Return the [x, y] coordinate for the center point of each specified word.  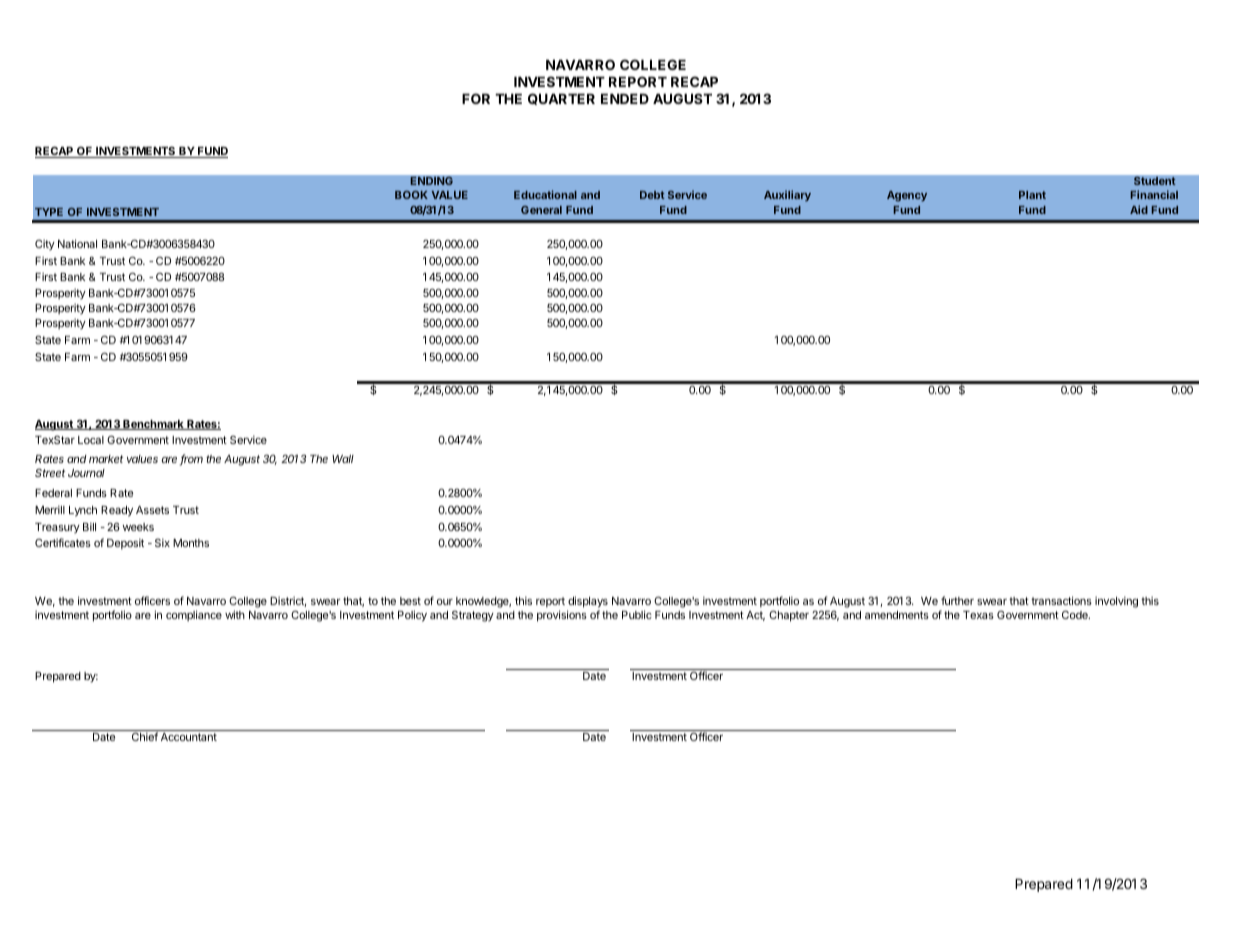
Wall [343, 459]
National [77, 243]
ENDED [625, 99]
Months [191, 543]
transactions [1061, 600]
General [541, 210]
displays [588, 602]
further [957, 600]
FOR [476, 98]
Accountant [189, 737]
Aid [1139, 209]
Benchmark [153, 425]
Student [1155, 181]
